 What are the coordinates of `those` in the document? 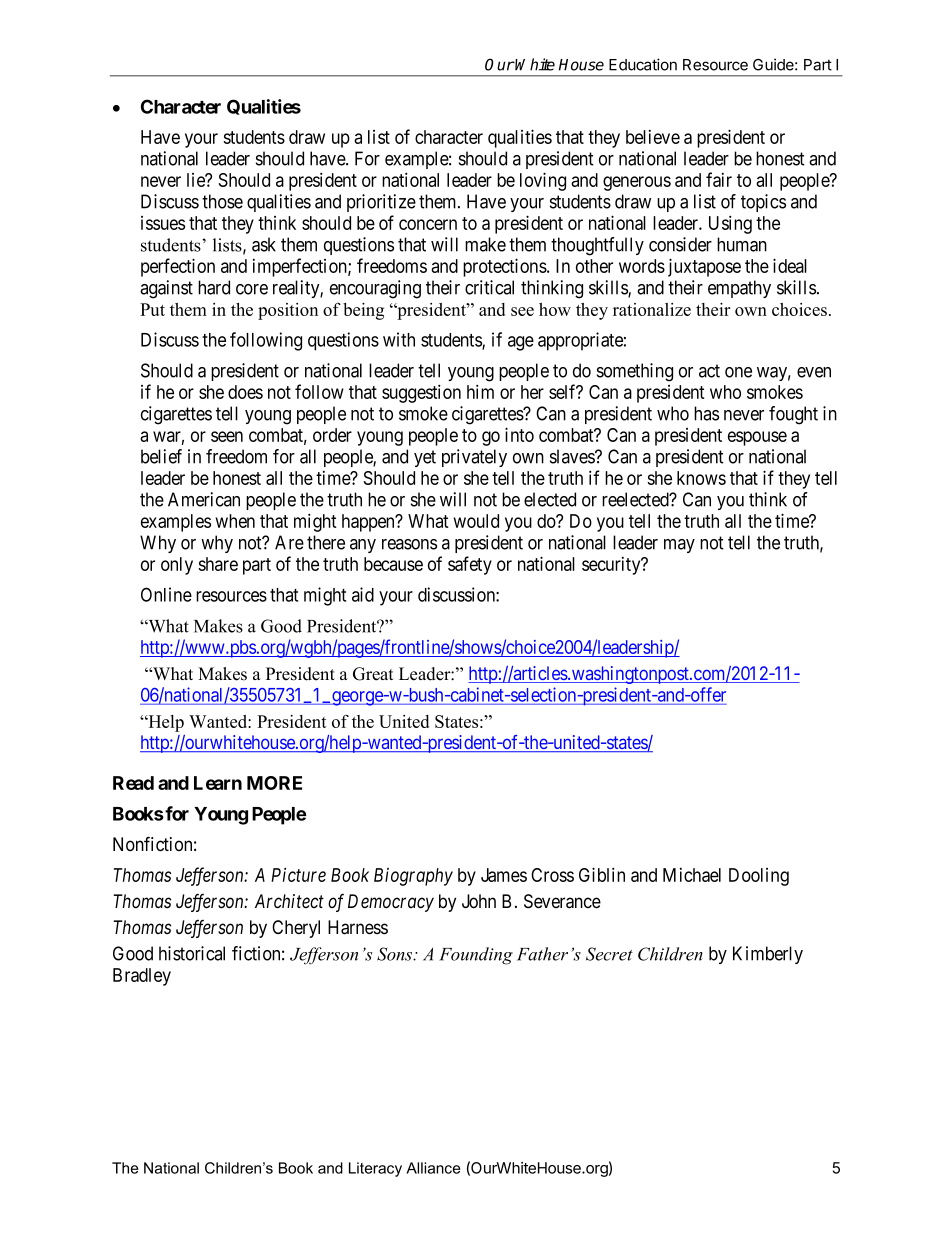 It's located at (222, 201).
